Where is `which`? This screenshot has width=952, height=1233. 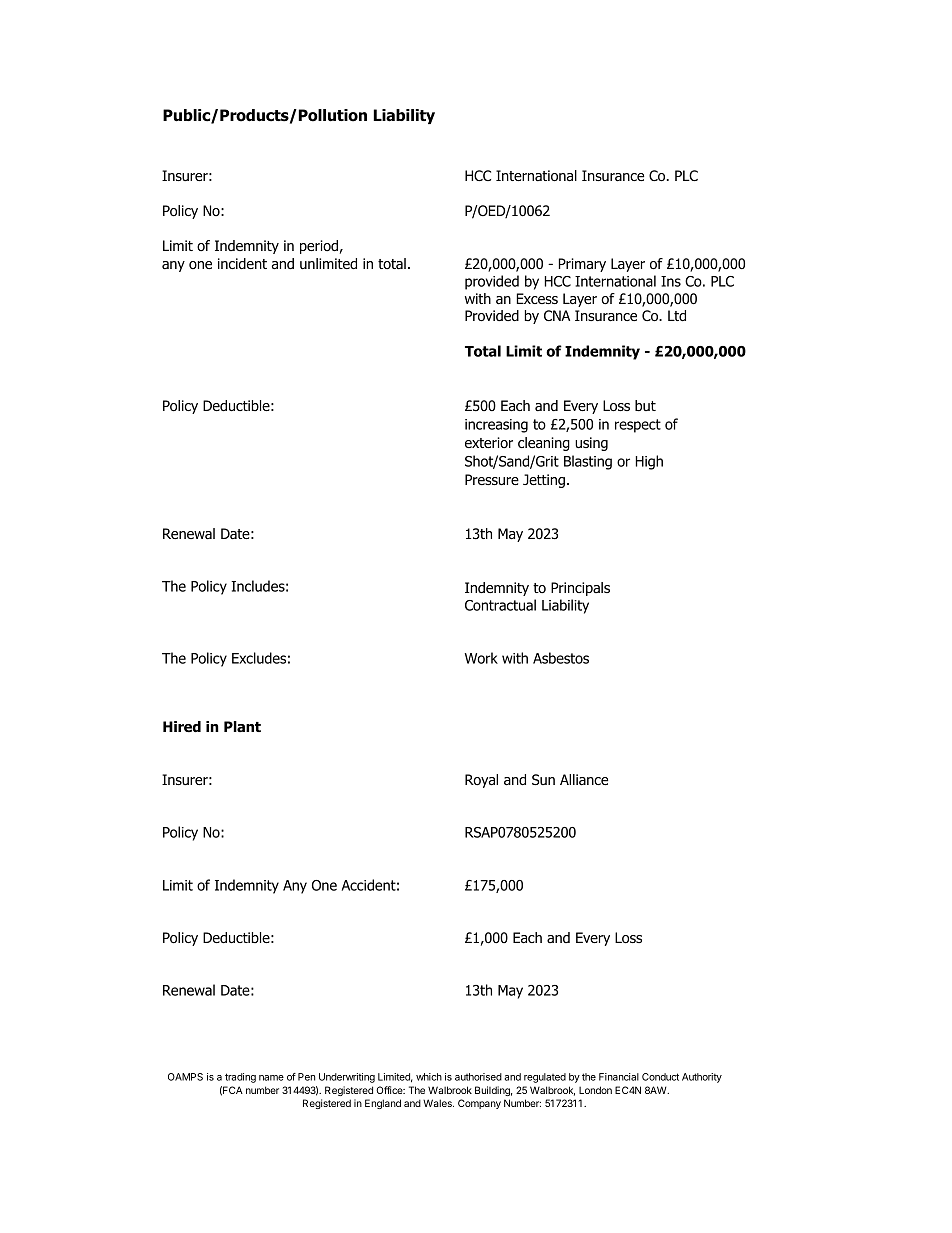 which is located at coordinates (429, 1077).
